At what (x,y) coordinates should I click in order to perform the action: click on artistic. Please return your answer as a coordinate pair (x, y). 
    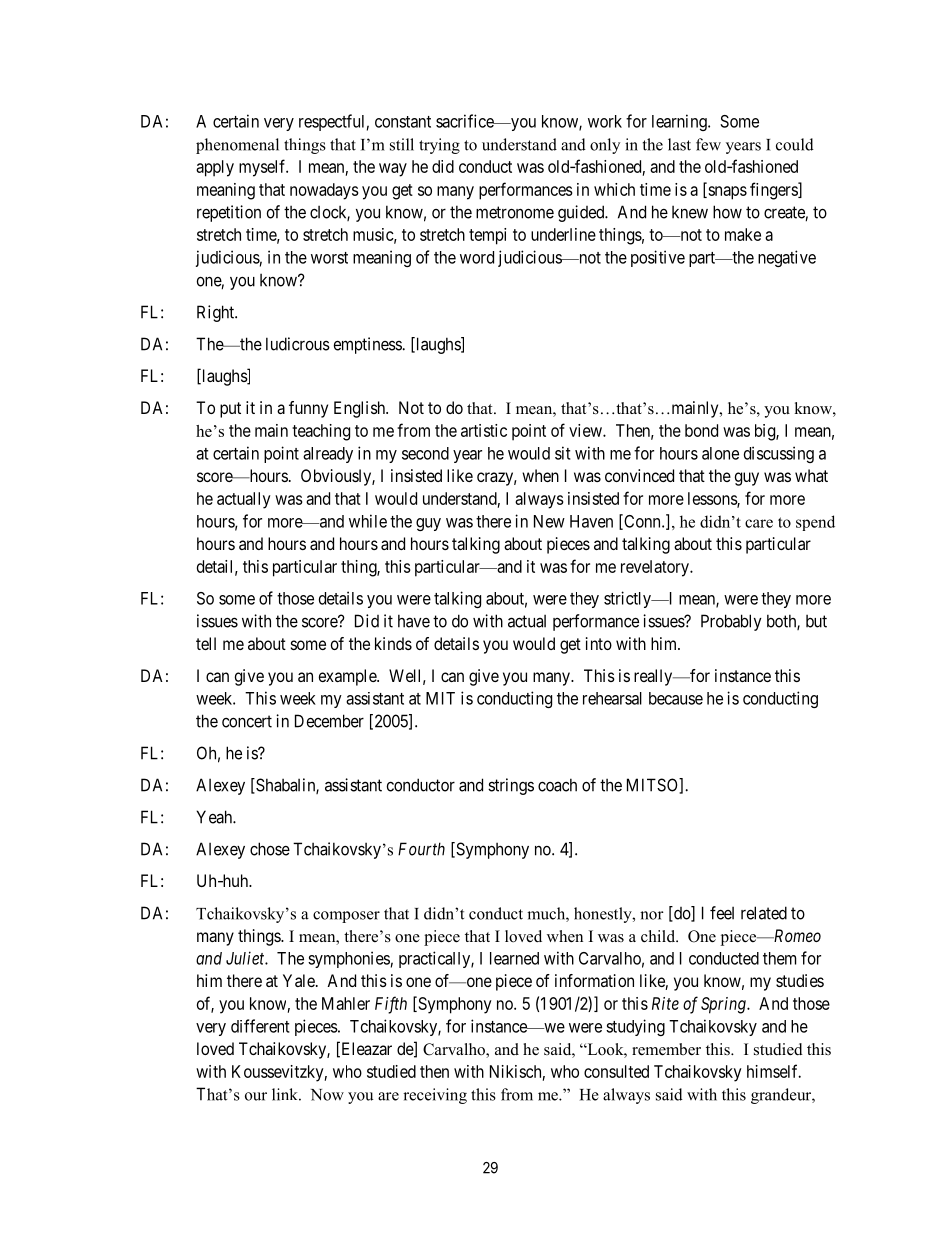
    Looking at the image, I should click on (484, 430).
